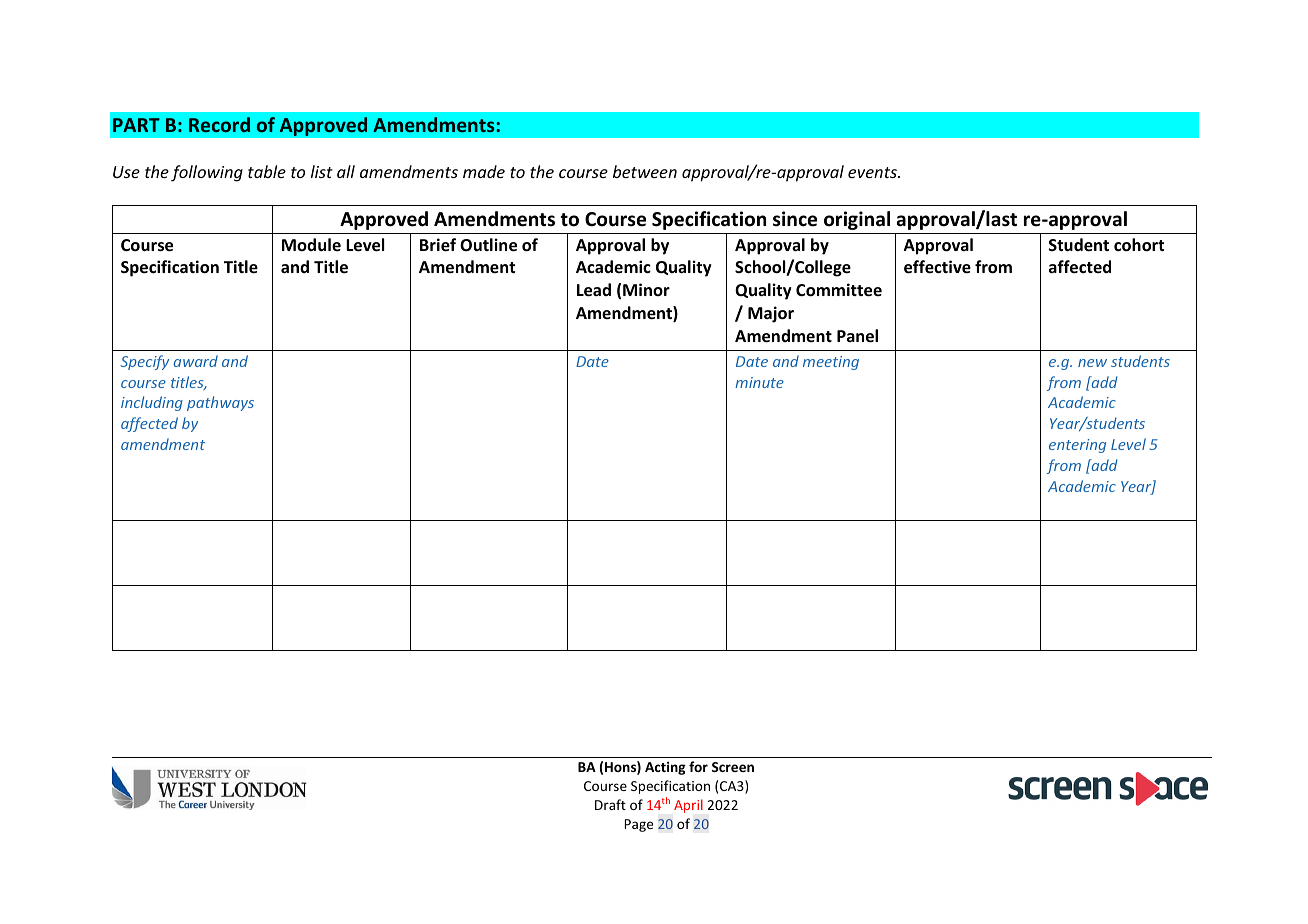 Image resolution: width=1308 pixels, height=924 pixels. I want to click on between, so click(645, 171).
